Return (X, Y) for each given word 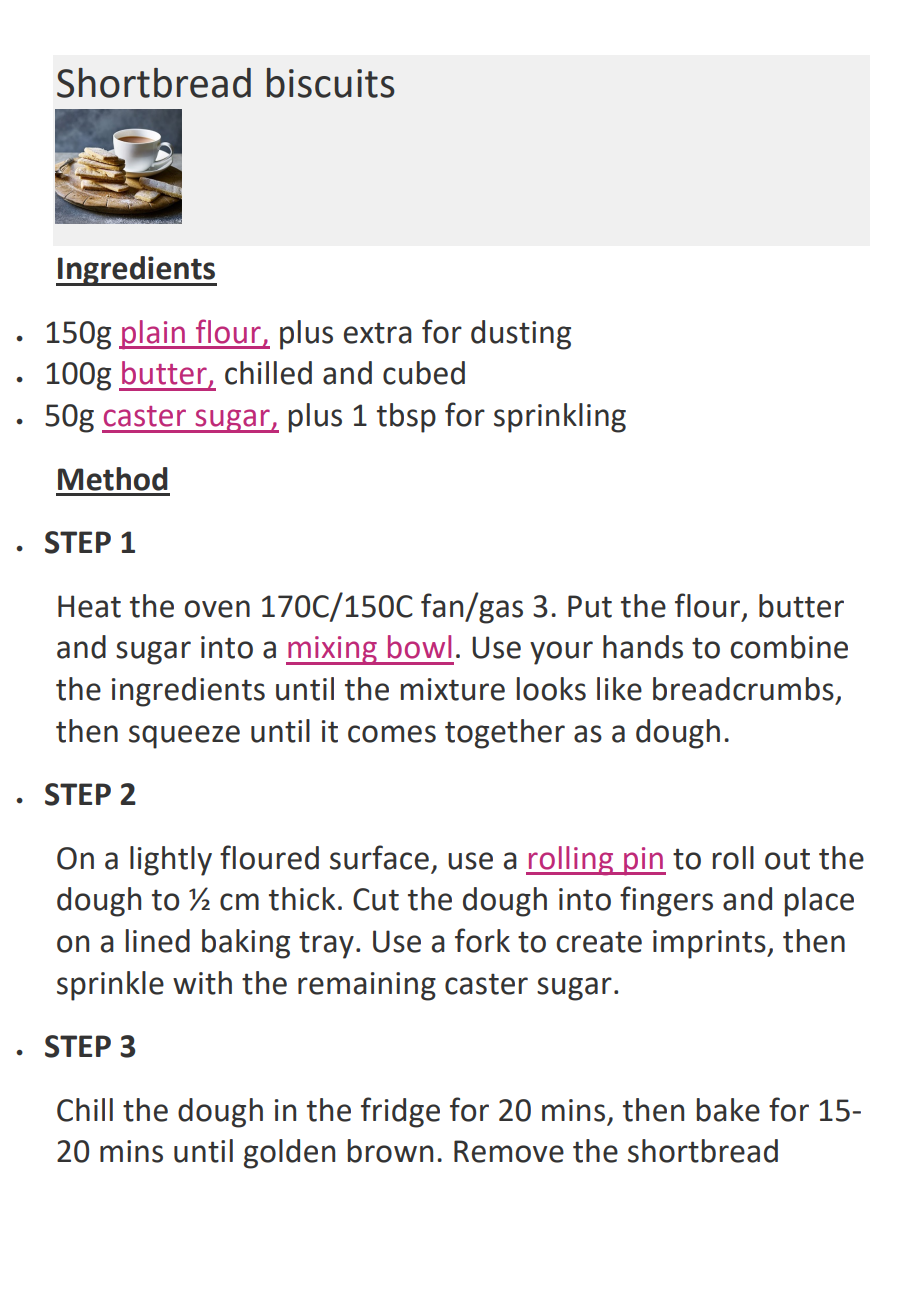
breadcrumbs (743, 689)
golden (289, 1154)
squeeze (184, 737)
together (505, 734)
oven (217, 609)
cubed (424, 373)
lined (158, 941)
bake (728, 1110)
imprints (710, 944)
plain (154, 335)
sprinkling (560, 418)
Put (590, 606)
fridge (400, 1112)
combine (789, 647)
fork (482, 940)
